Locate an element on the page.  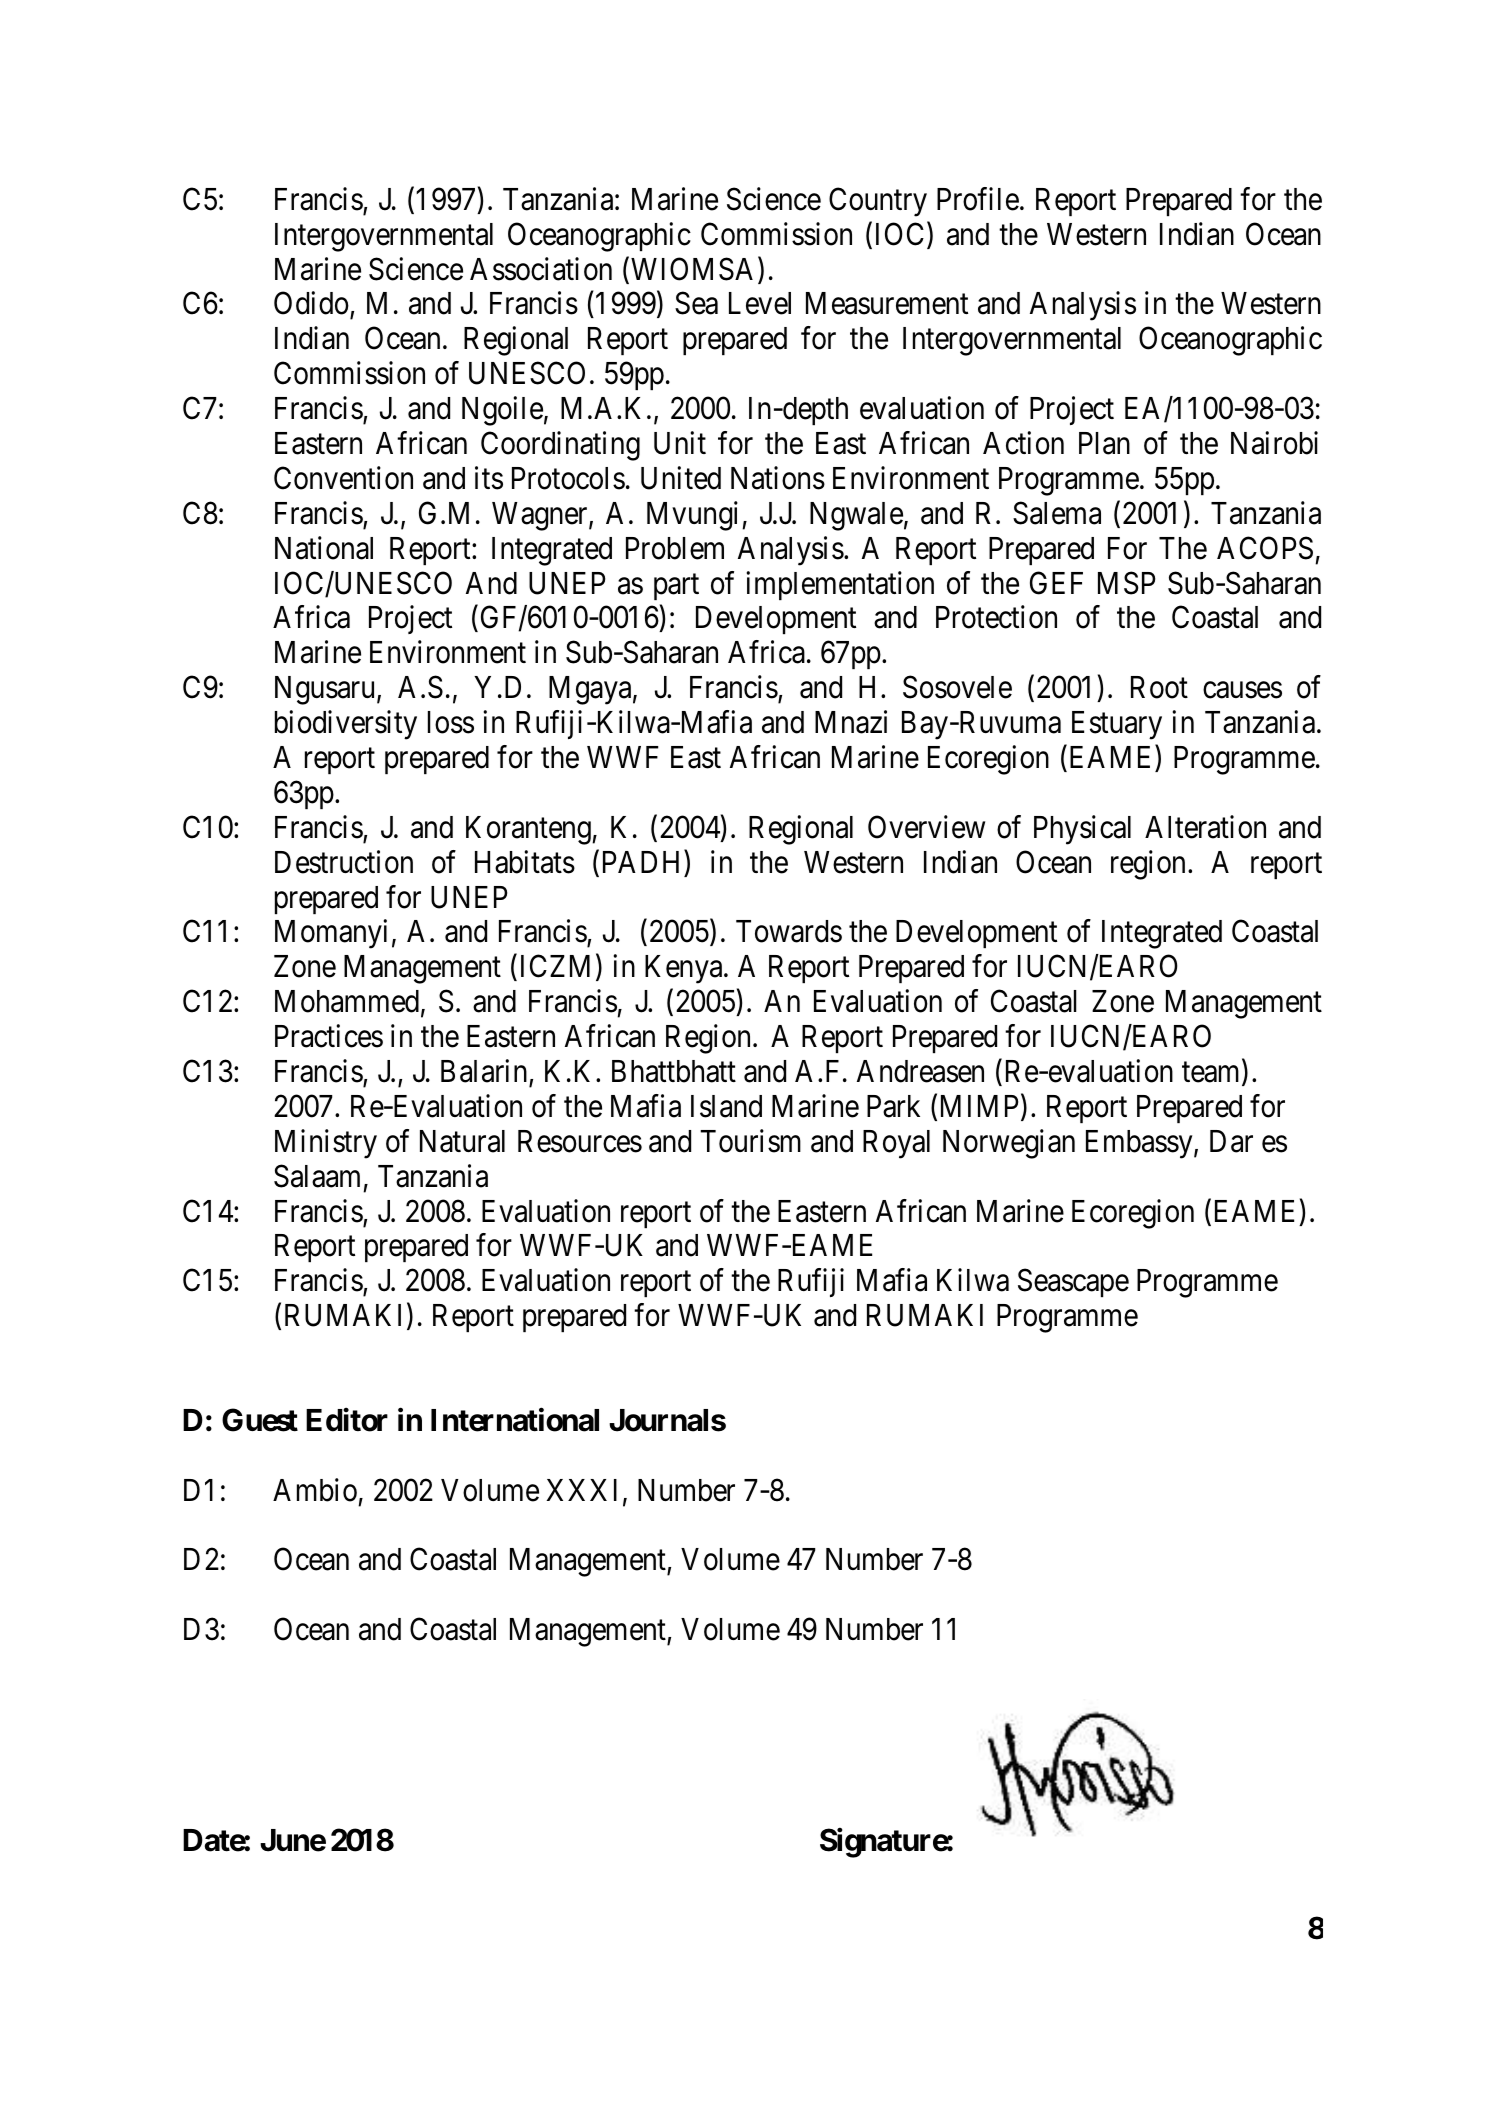
Level is located at coordinates (760, 303).
